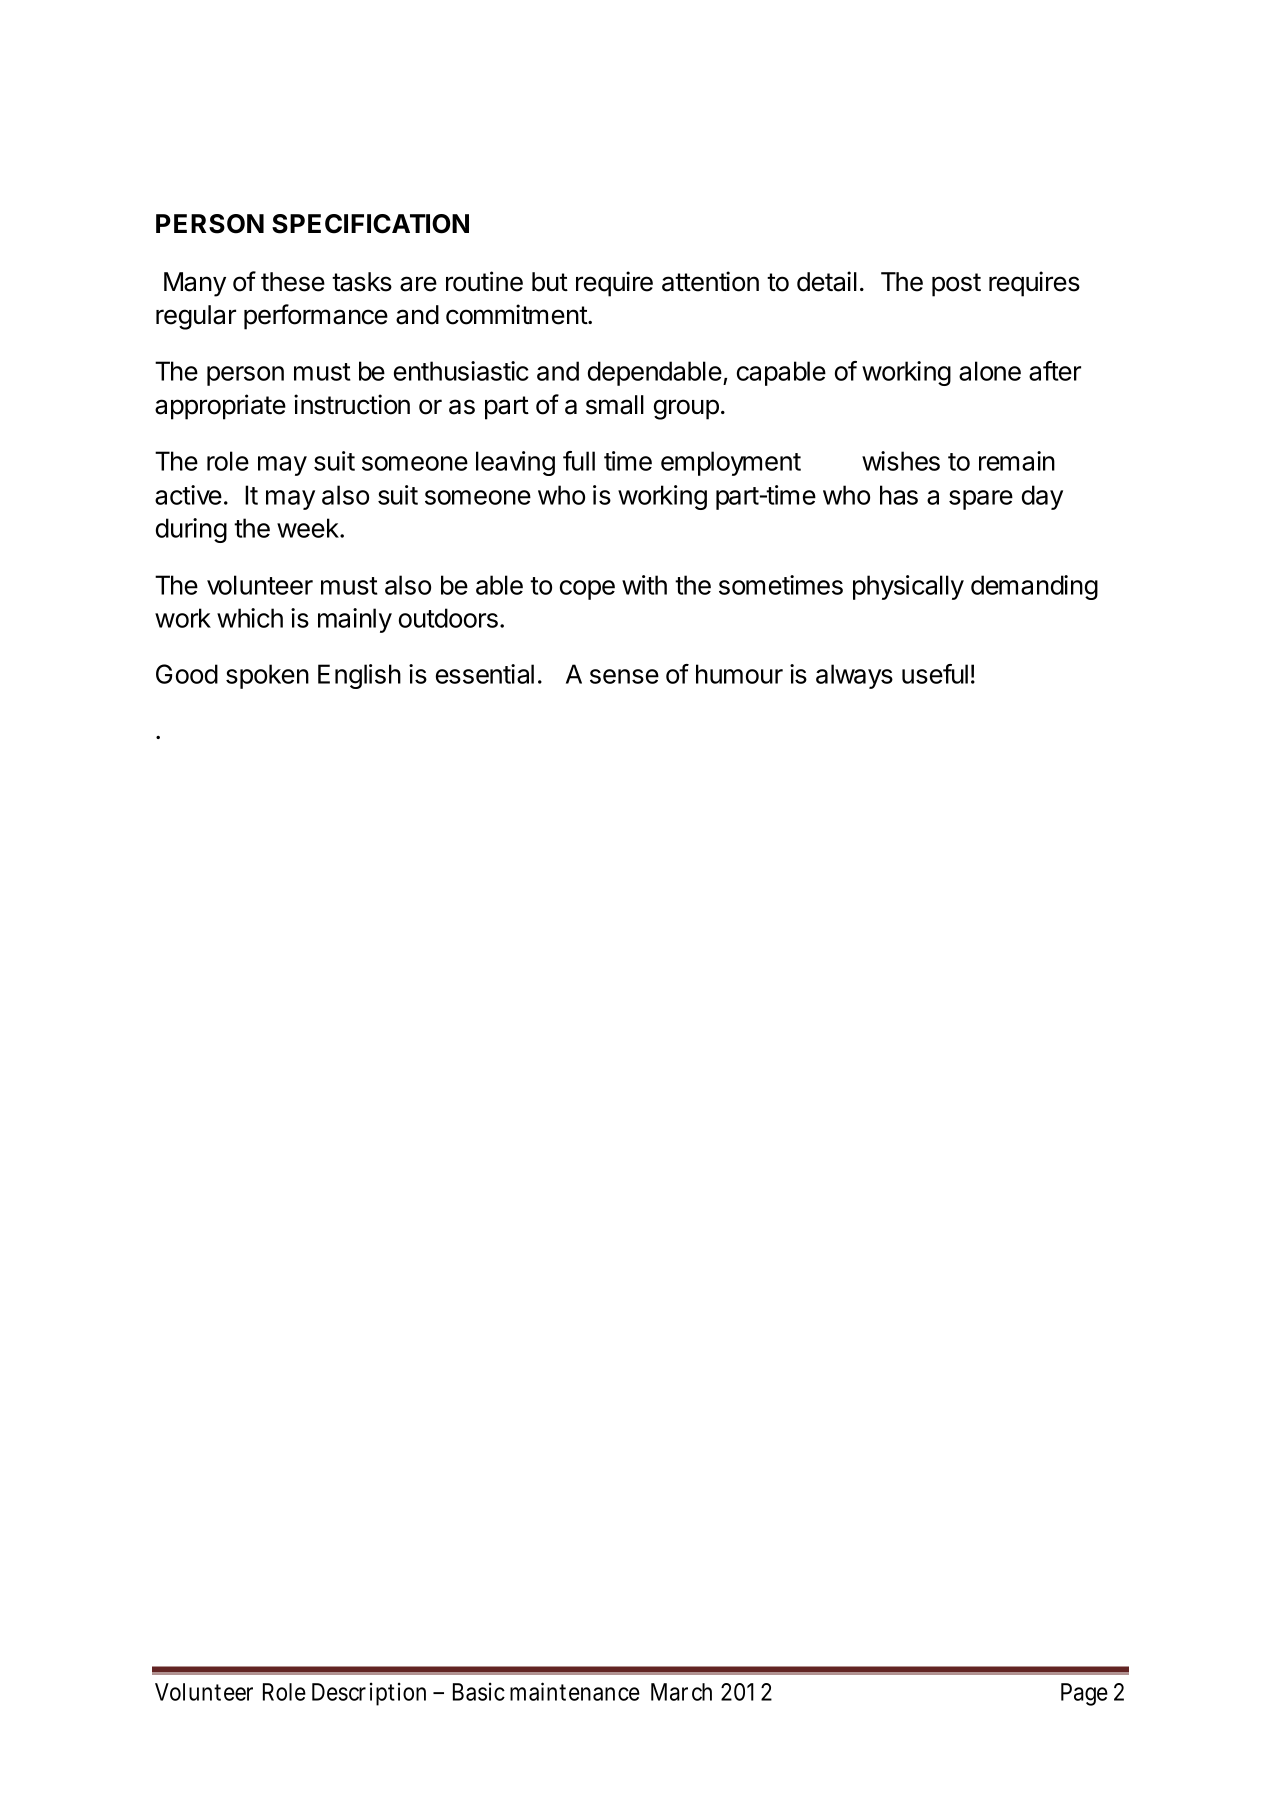 The width and height of the screenshot is (1281, 1810). What do you see at coordinates (359, 676) in the screenshot?
I see `English` at bounding box center [359, 676].
